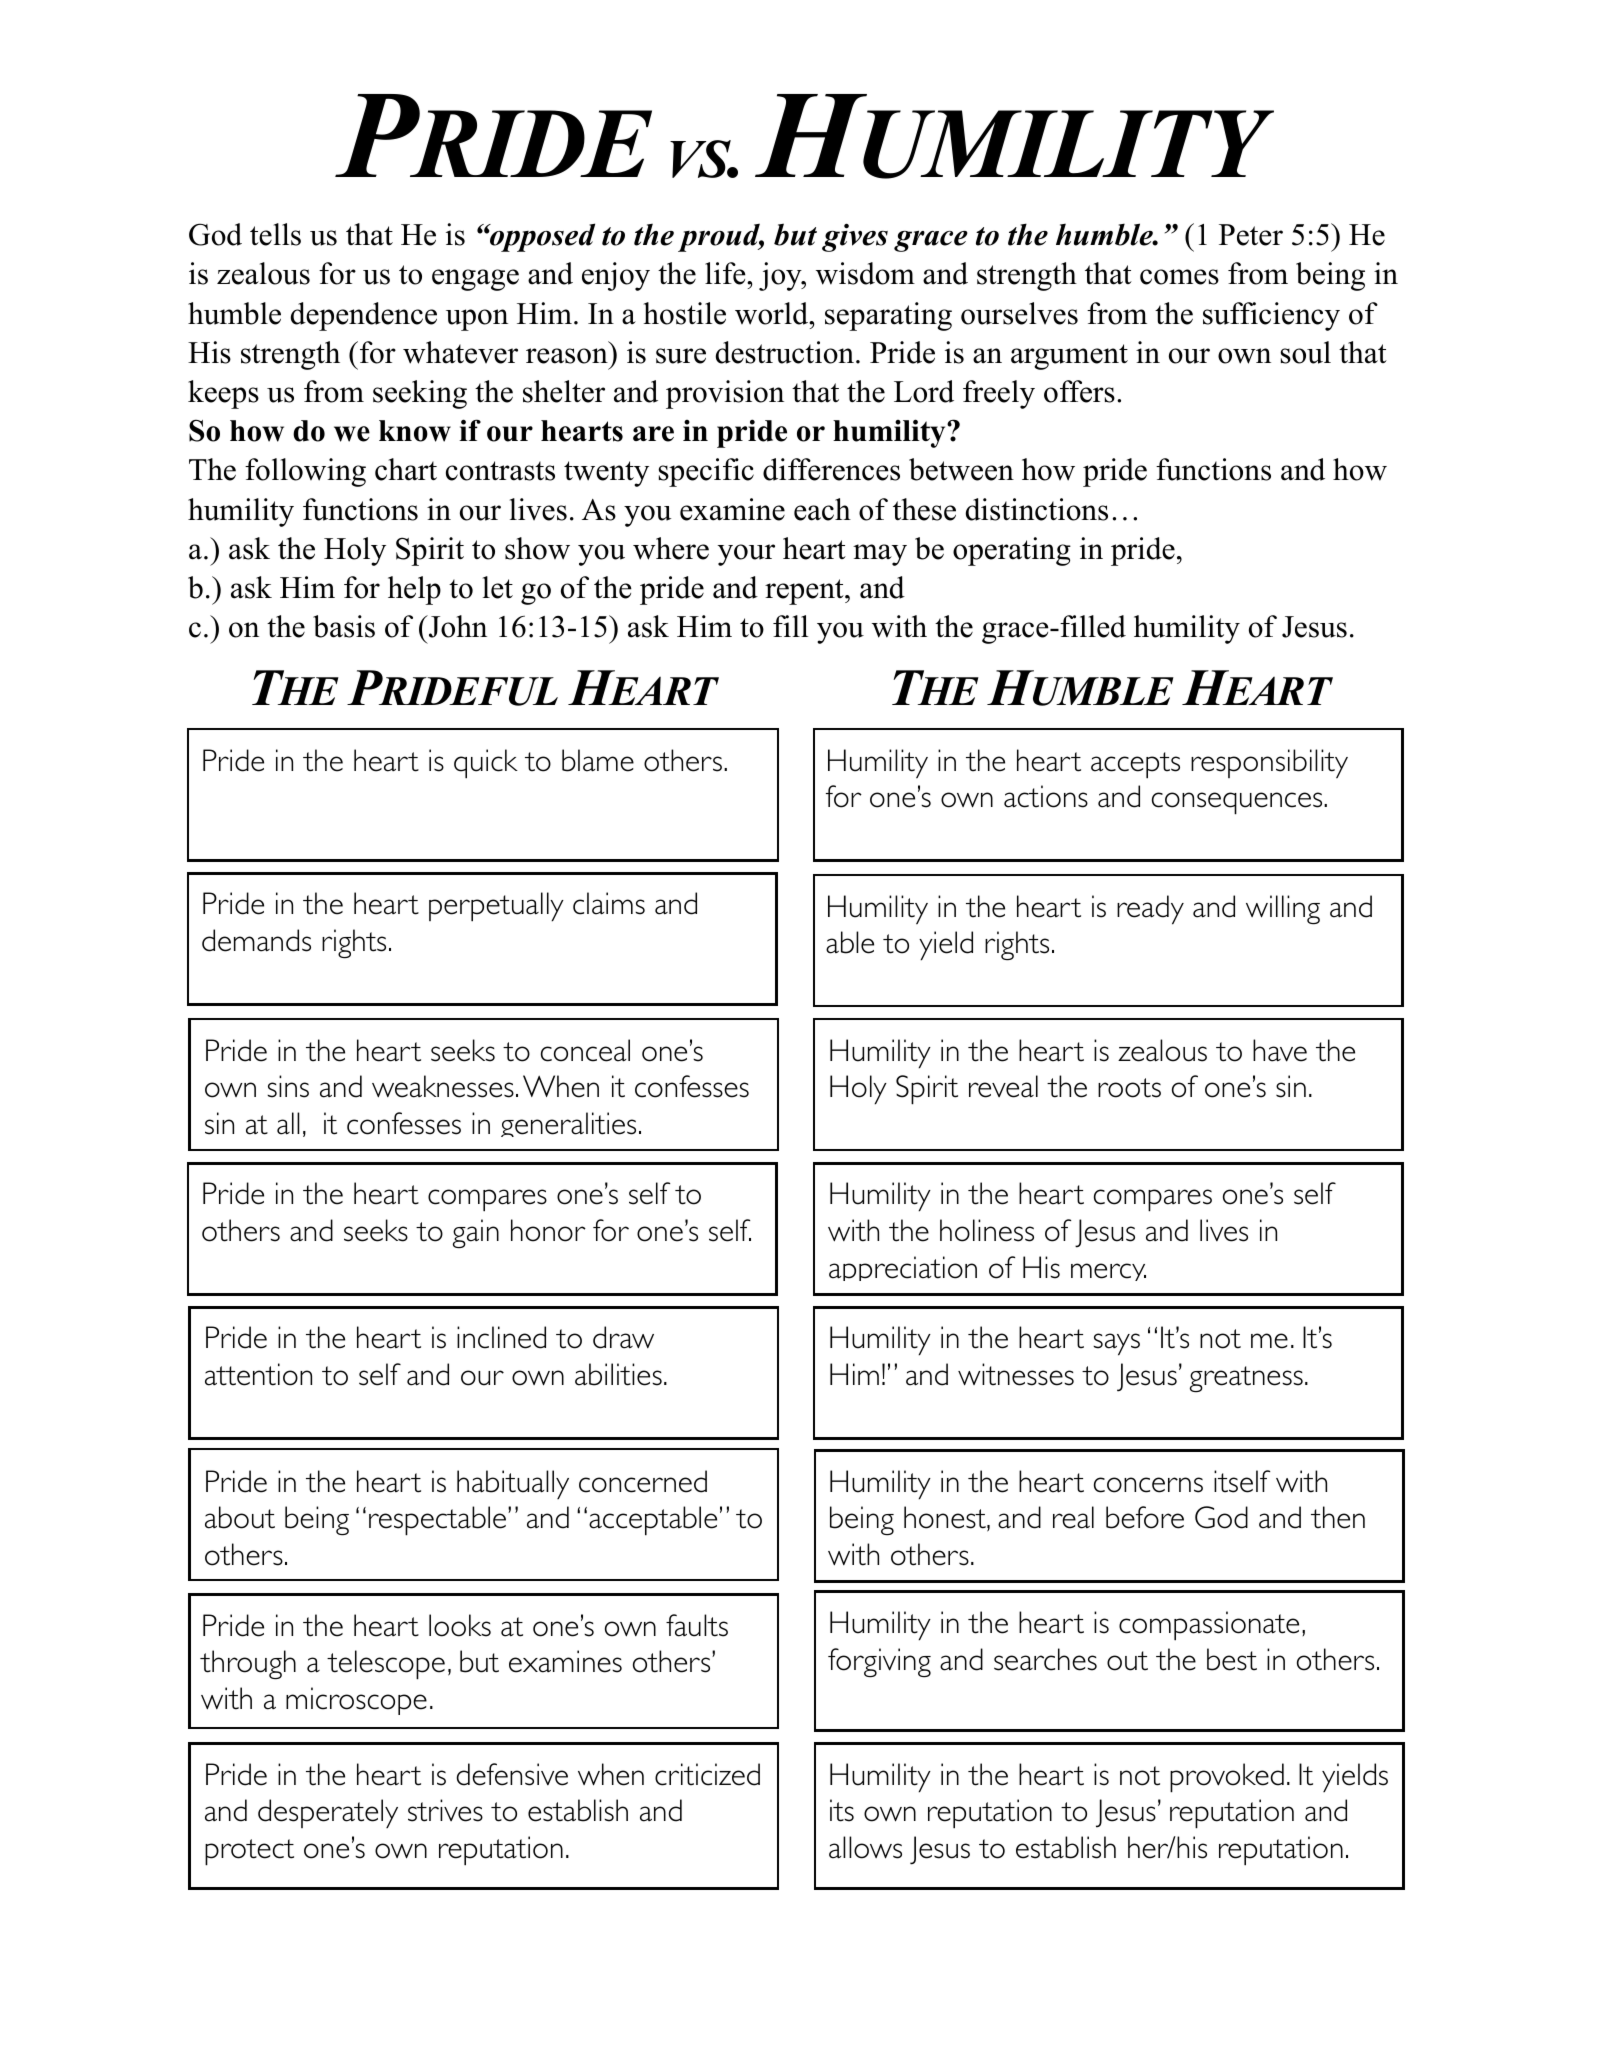  What do you see at coordinates (805, 592) in the page?
I see `repent` at bounding box center [805, 592].
